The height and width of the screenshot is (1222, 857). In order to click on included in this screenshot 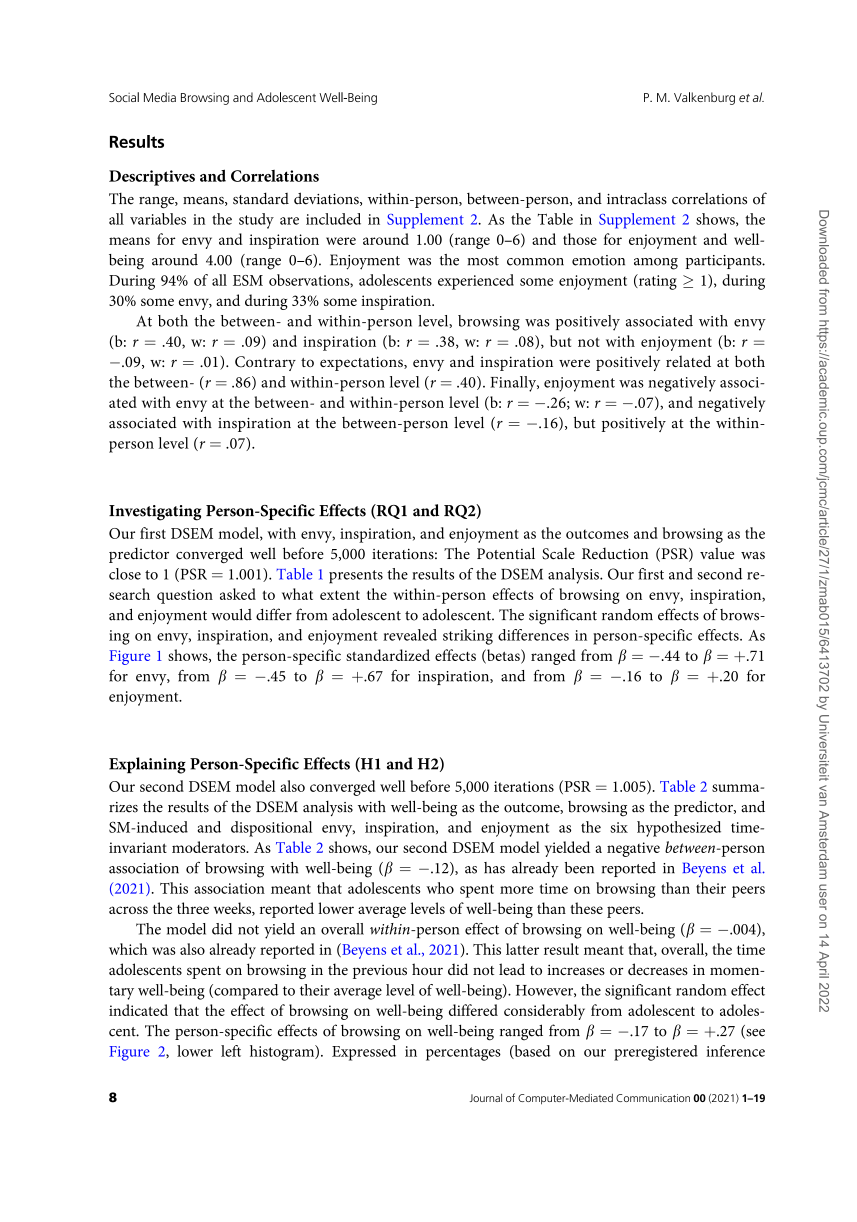, I will do `click(333, 219)`.
